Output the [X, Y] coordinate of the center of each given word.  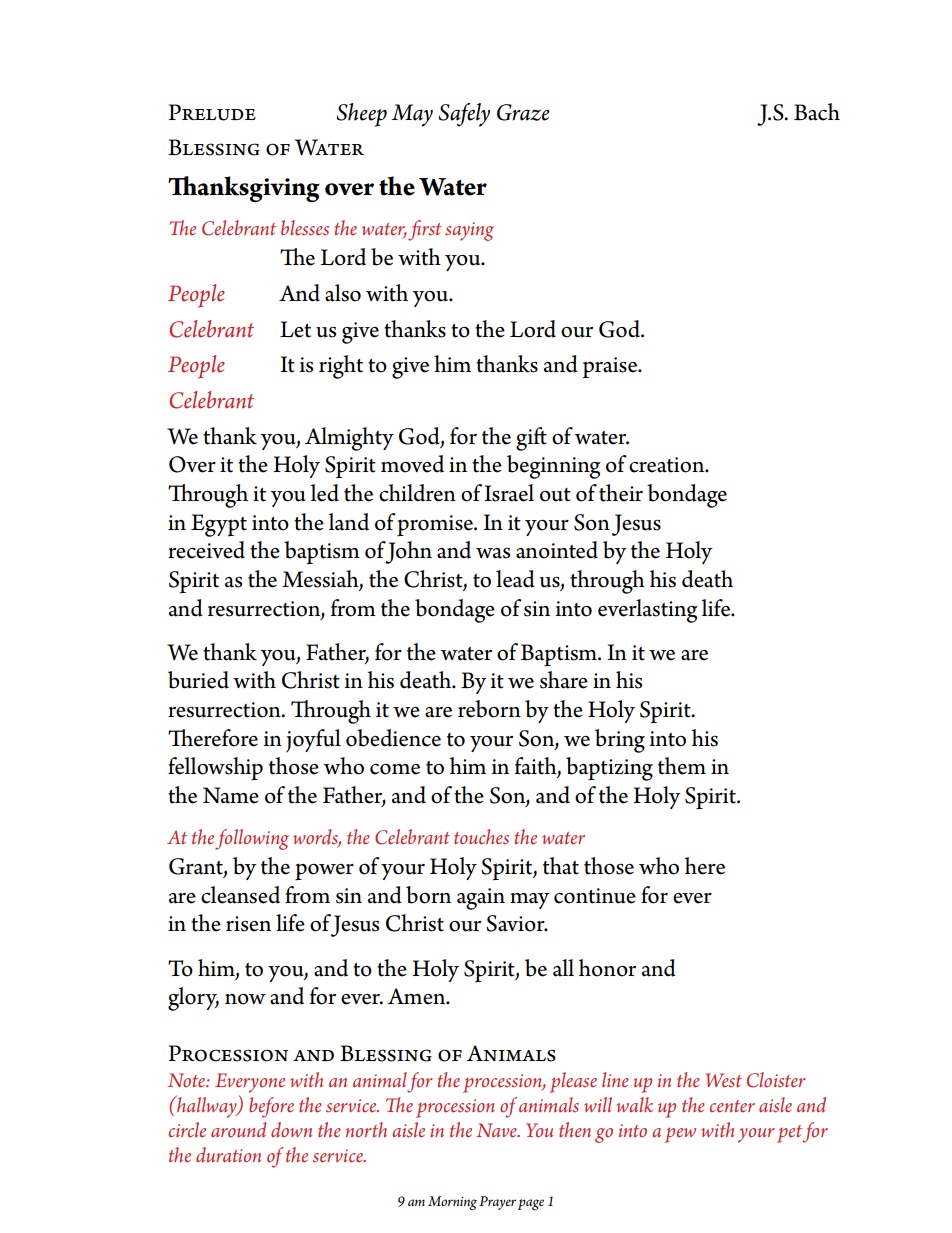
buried [198, 680]
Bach [817, 112]
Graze [523, 112]
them [682, 766]
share [564, 680]
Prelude [212, 112]
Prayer [497, 1203]
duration [228, 1155]
